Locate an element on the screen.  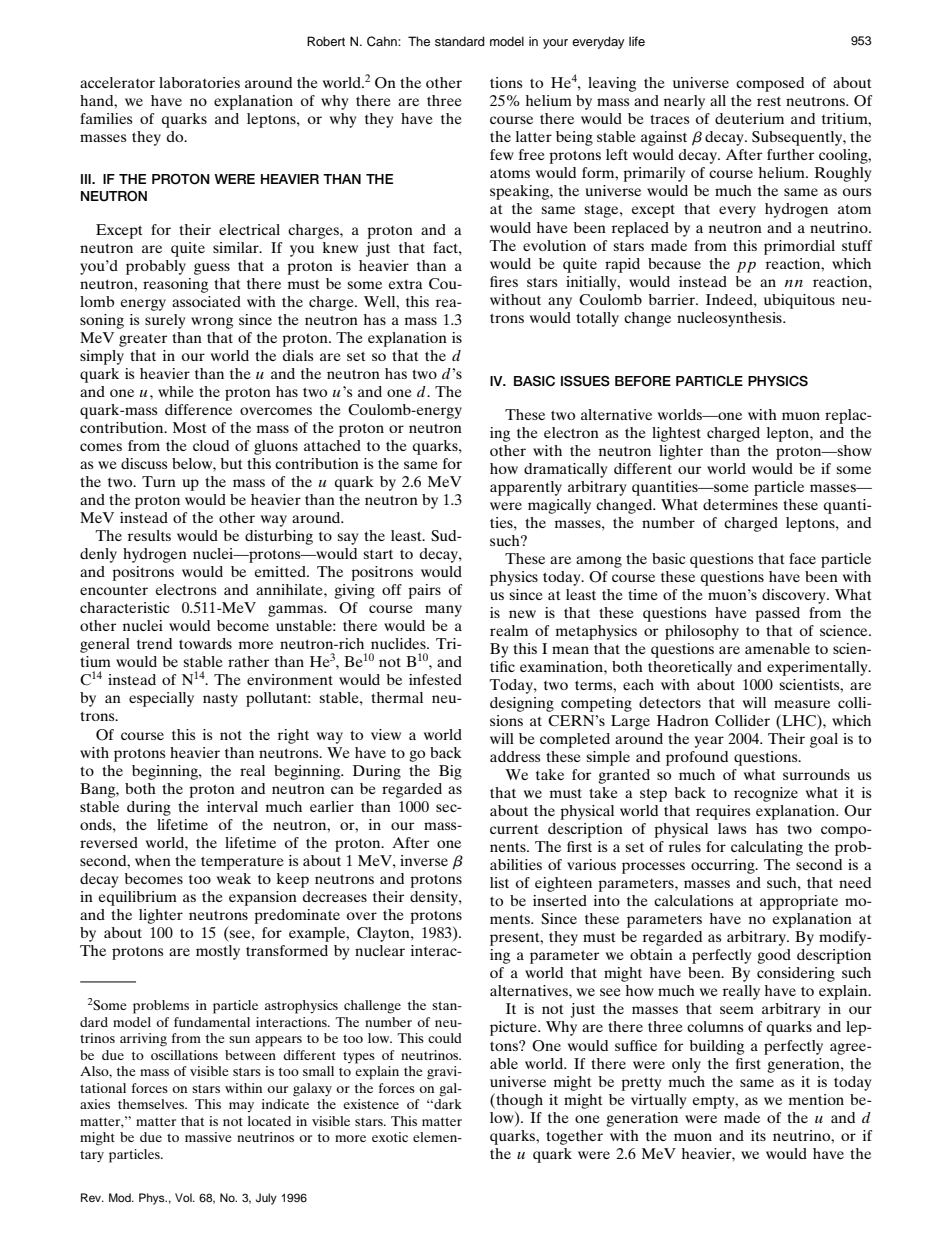
nucleosynthesis is located at coordinates (730, 319).
